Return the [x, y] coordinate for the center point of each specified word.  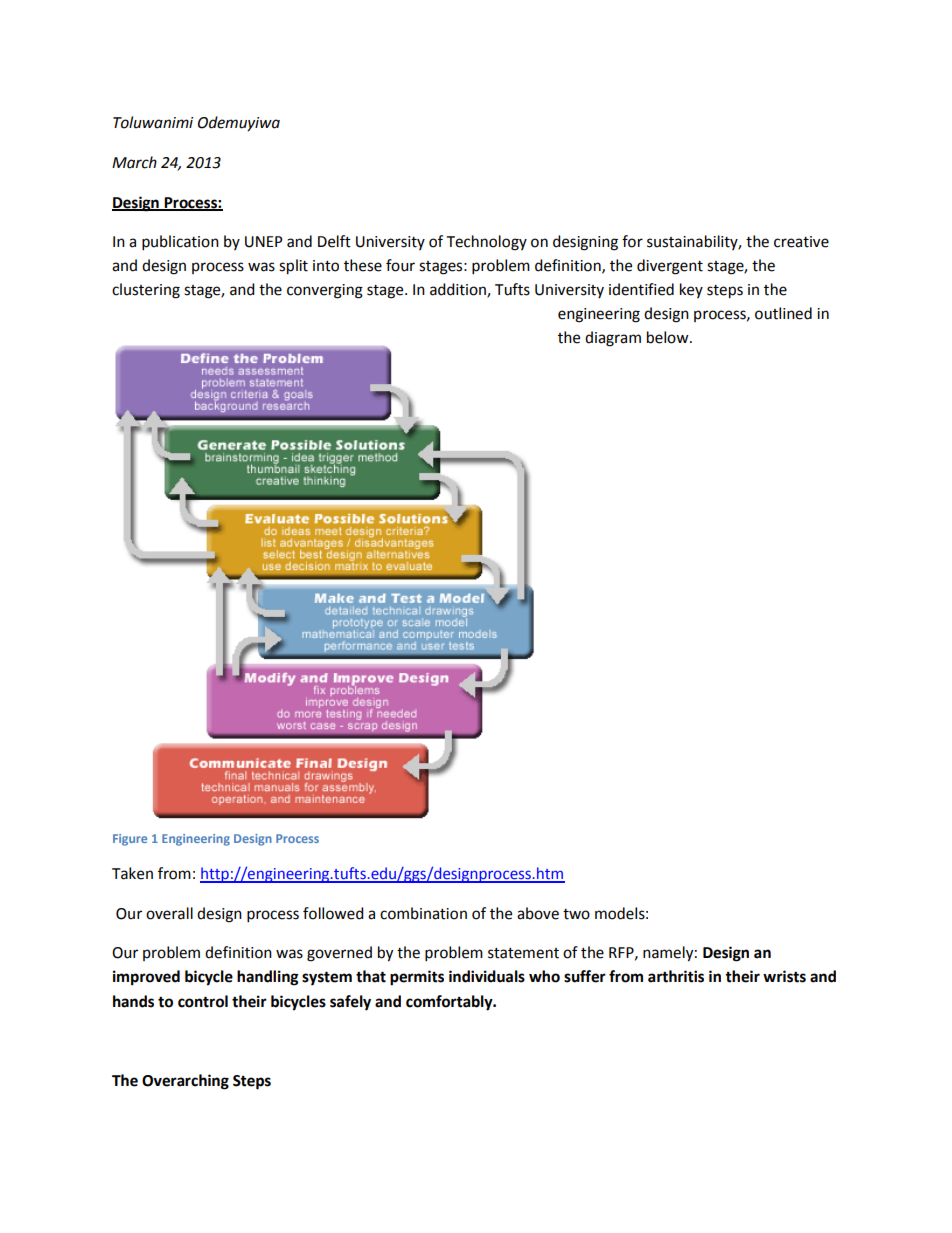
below [669, 337]
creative [801, 242]
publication [180, 243]
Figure [130, 840]
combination [423, 913]
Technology [487, 243]
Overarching [185, 1082]
